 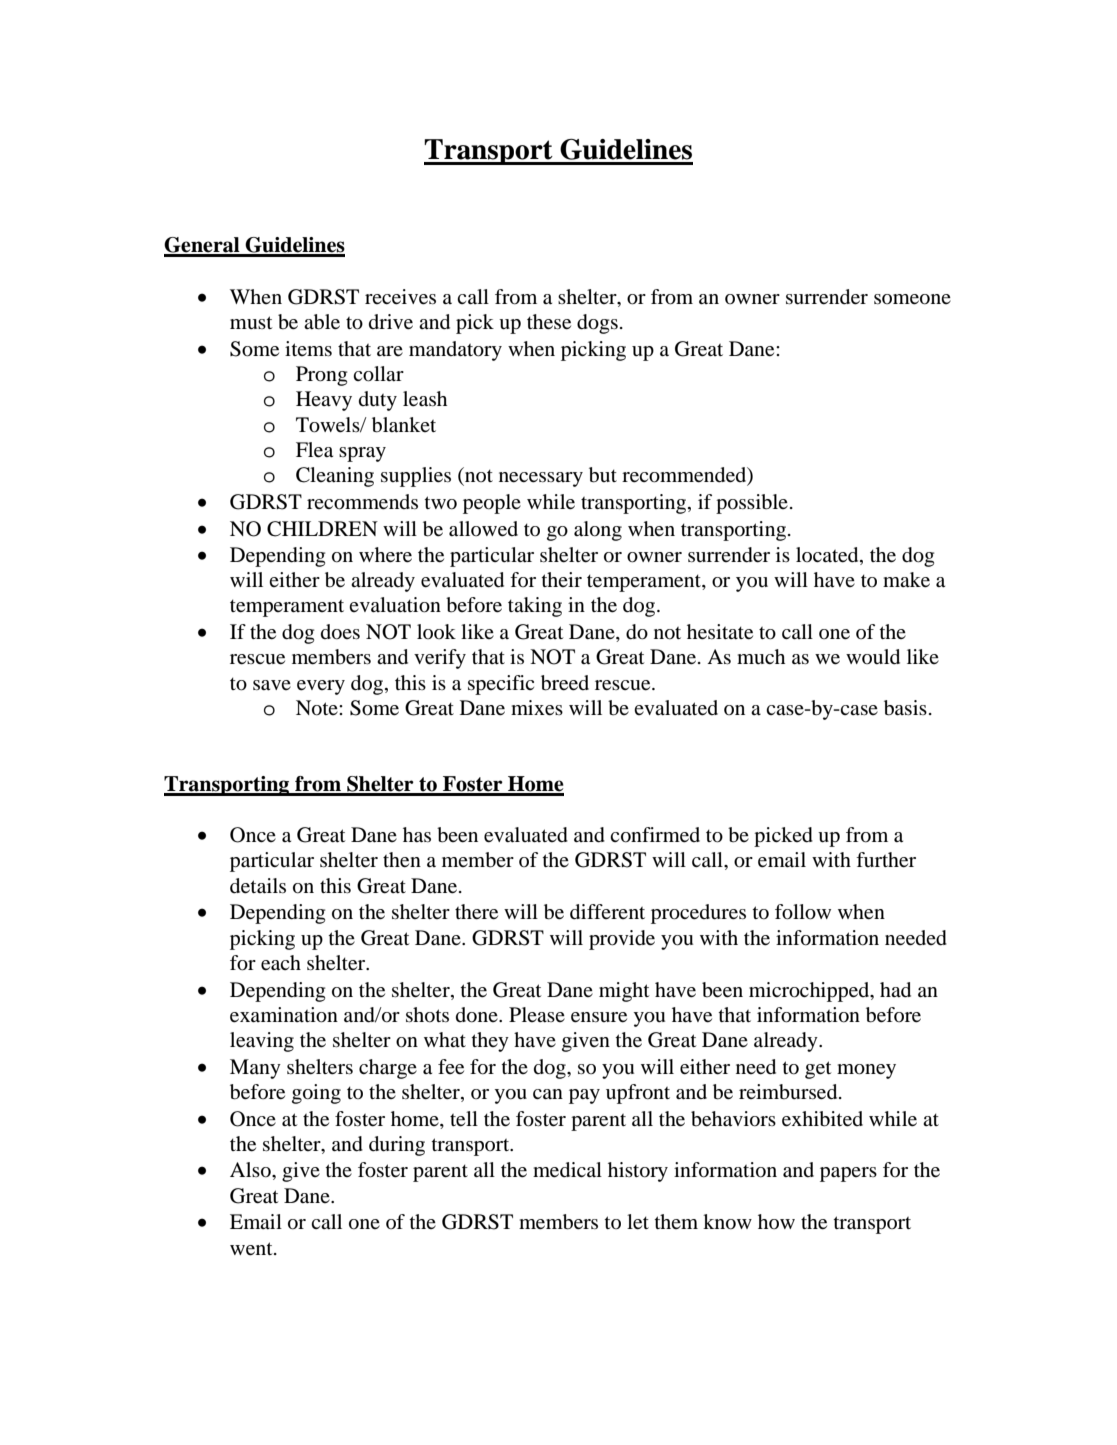 I want to click on located, so click(x=828, y=556).
